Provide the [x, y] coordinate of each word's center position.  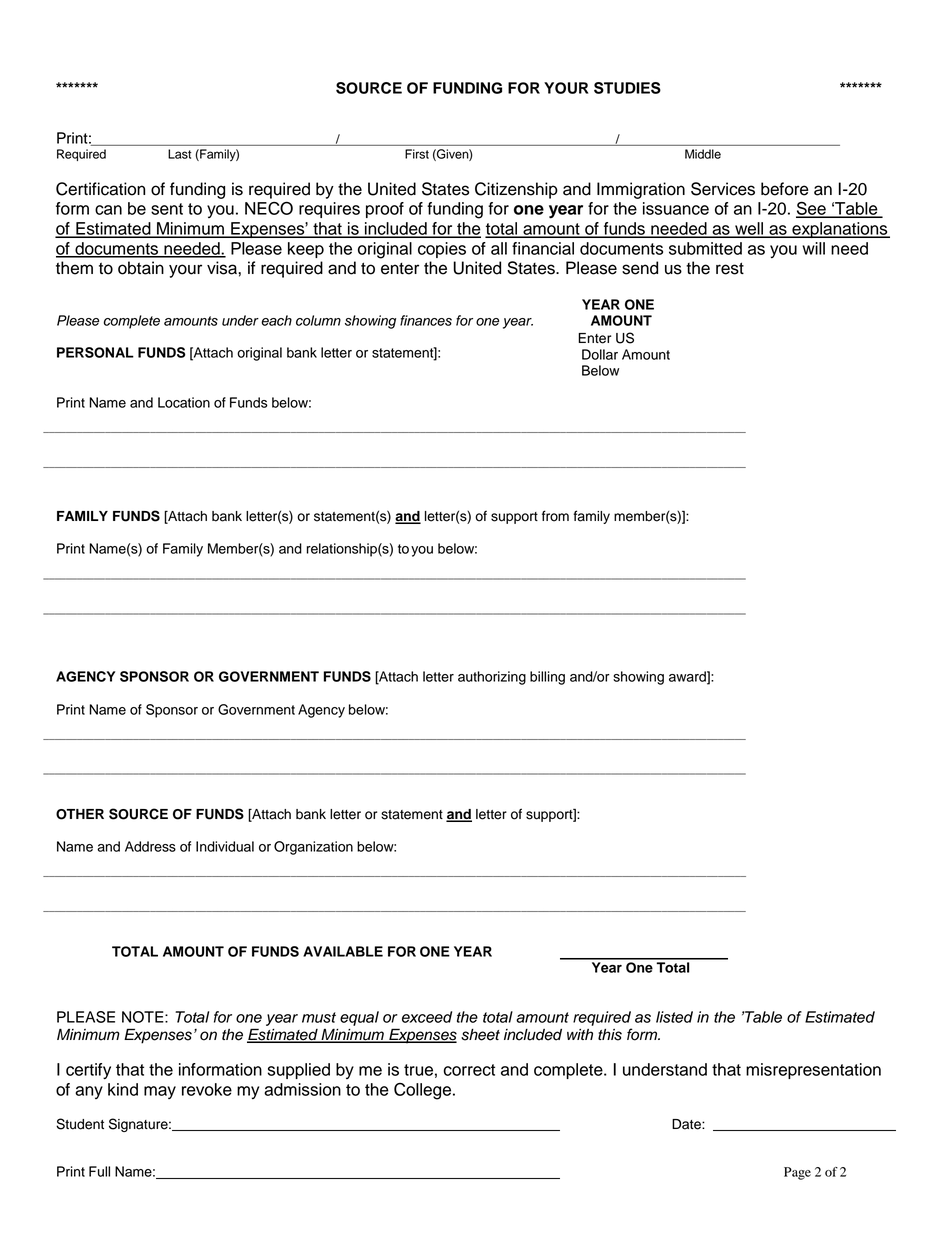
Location [184, 402]
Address [150, 846]
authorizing [492, 678]
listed [674, 1017]
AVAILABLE [343, 951]
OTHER [80, 814]
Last [180, 154]
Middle [703, 154]
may [160, 1092]
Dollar [600, 354]
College [424, 1091]
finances [426, 320]
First [417, 154]
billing [547, 678]
